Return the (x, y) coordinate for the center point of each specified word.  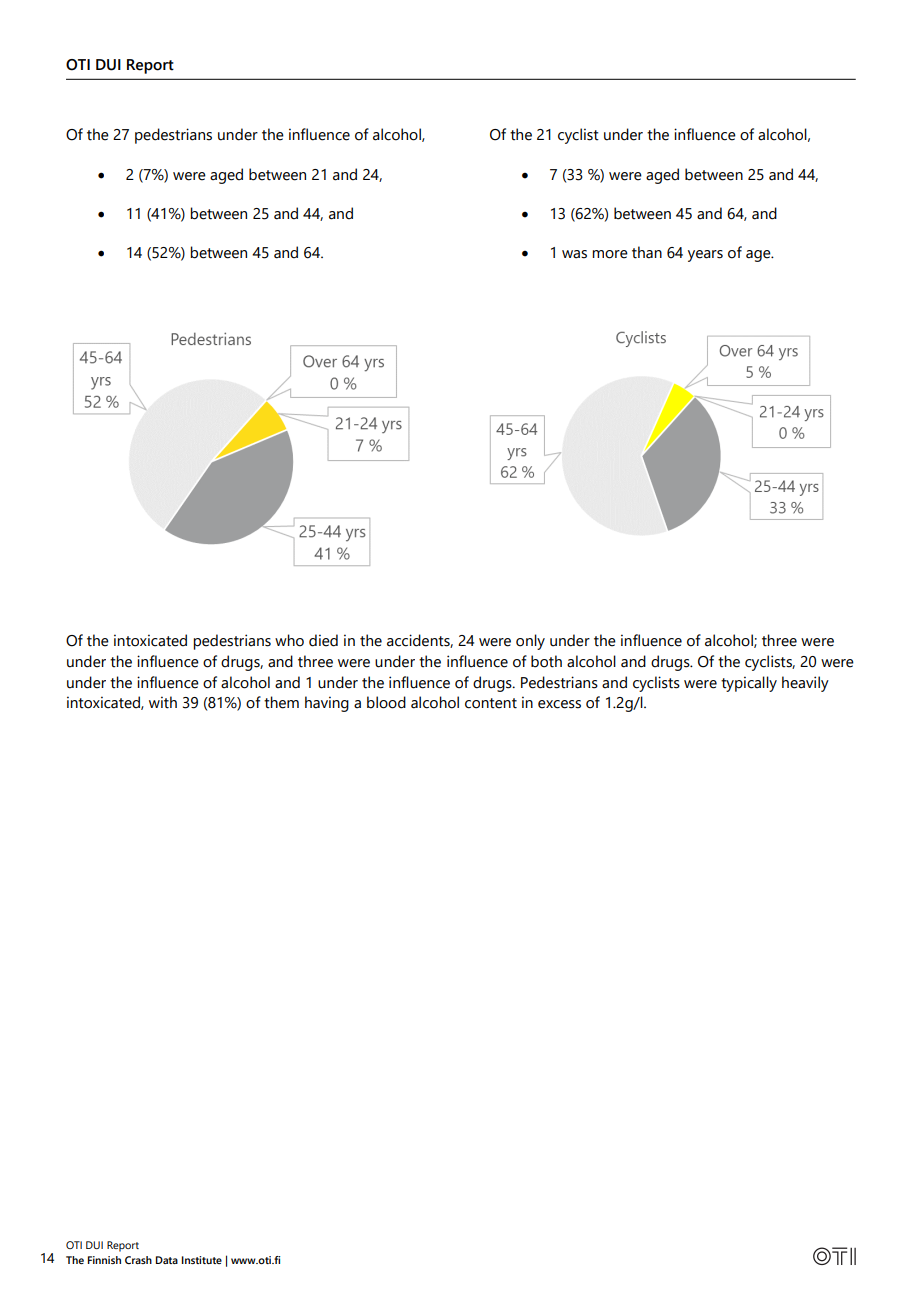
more (610, 254)
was (574, 254)
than (647, 252)
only (530, 642)
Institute (201, 1260)
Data (167, 1260)
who (289, 640)
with (163, 702)
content (491, 703)
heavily (805, 684)
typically (749, 684)
